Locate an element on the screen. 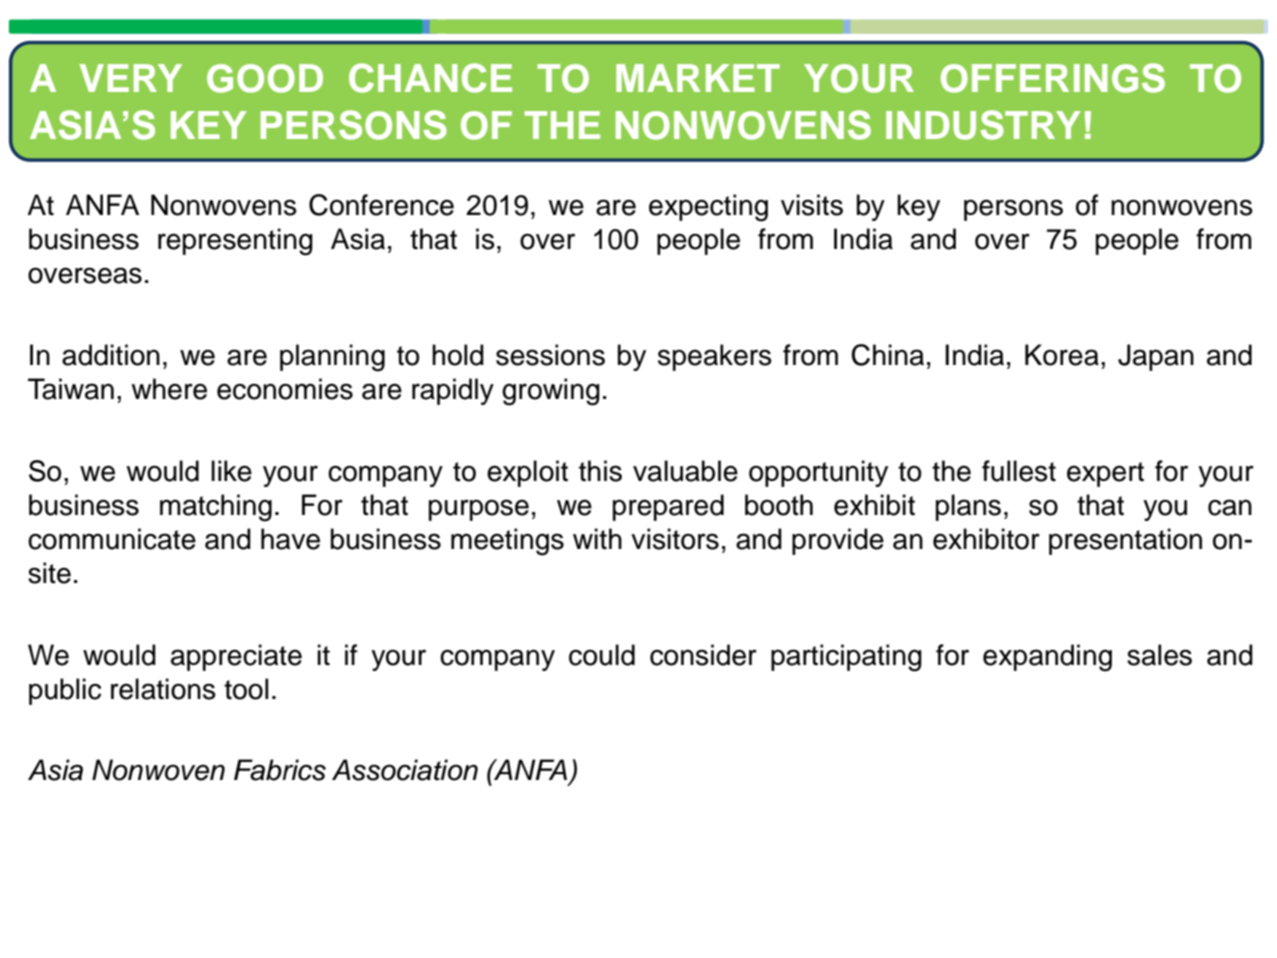  representing is located at coordinates (235, 242).
